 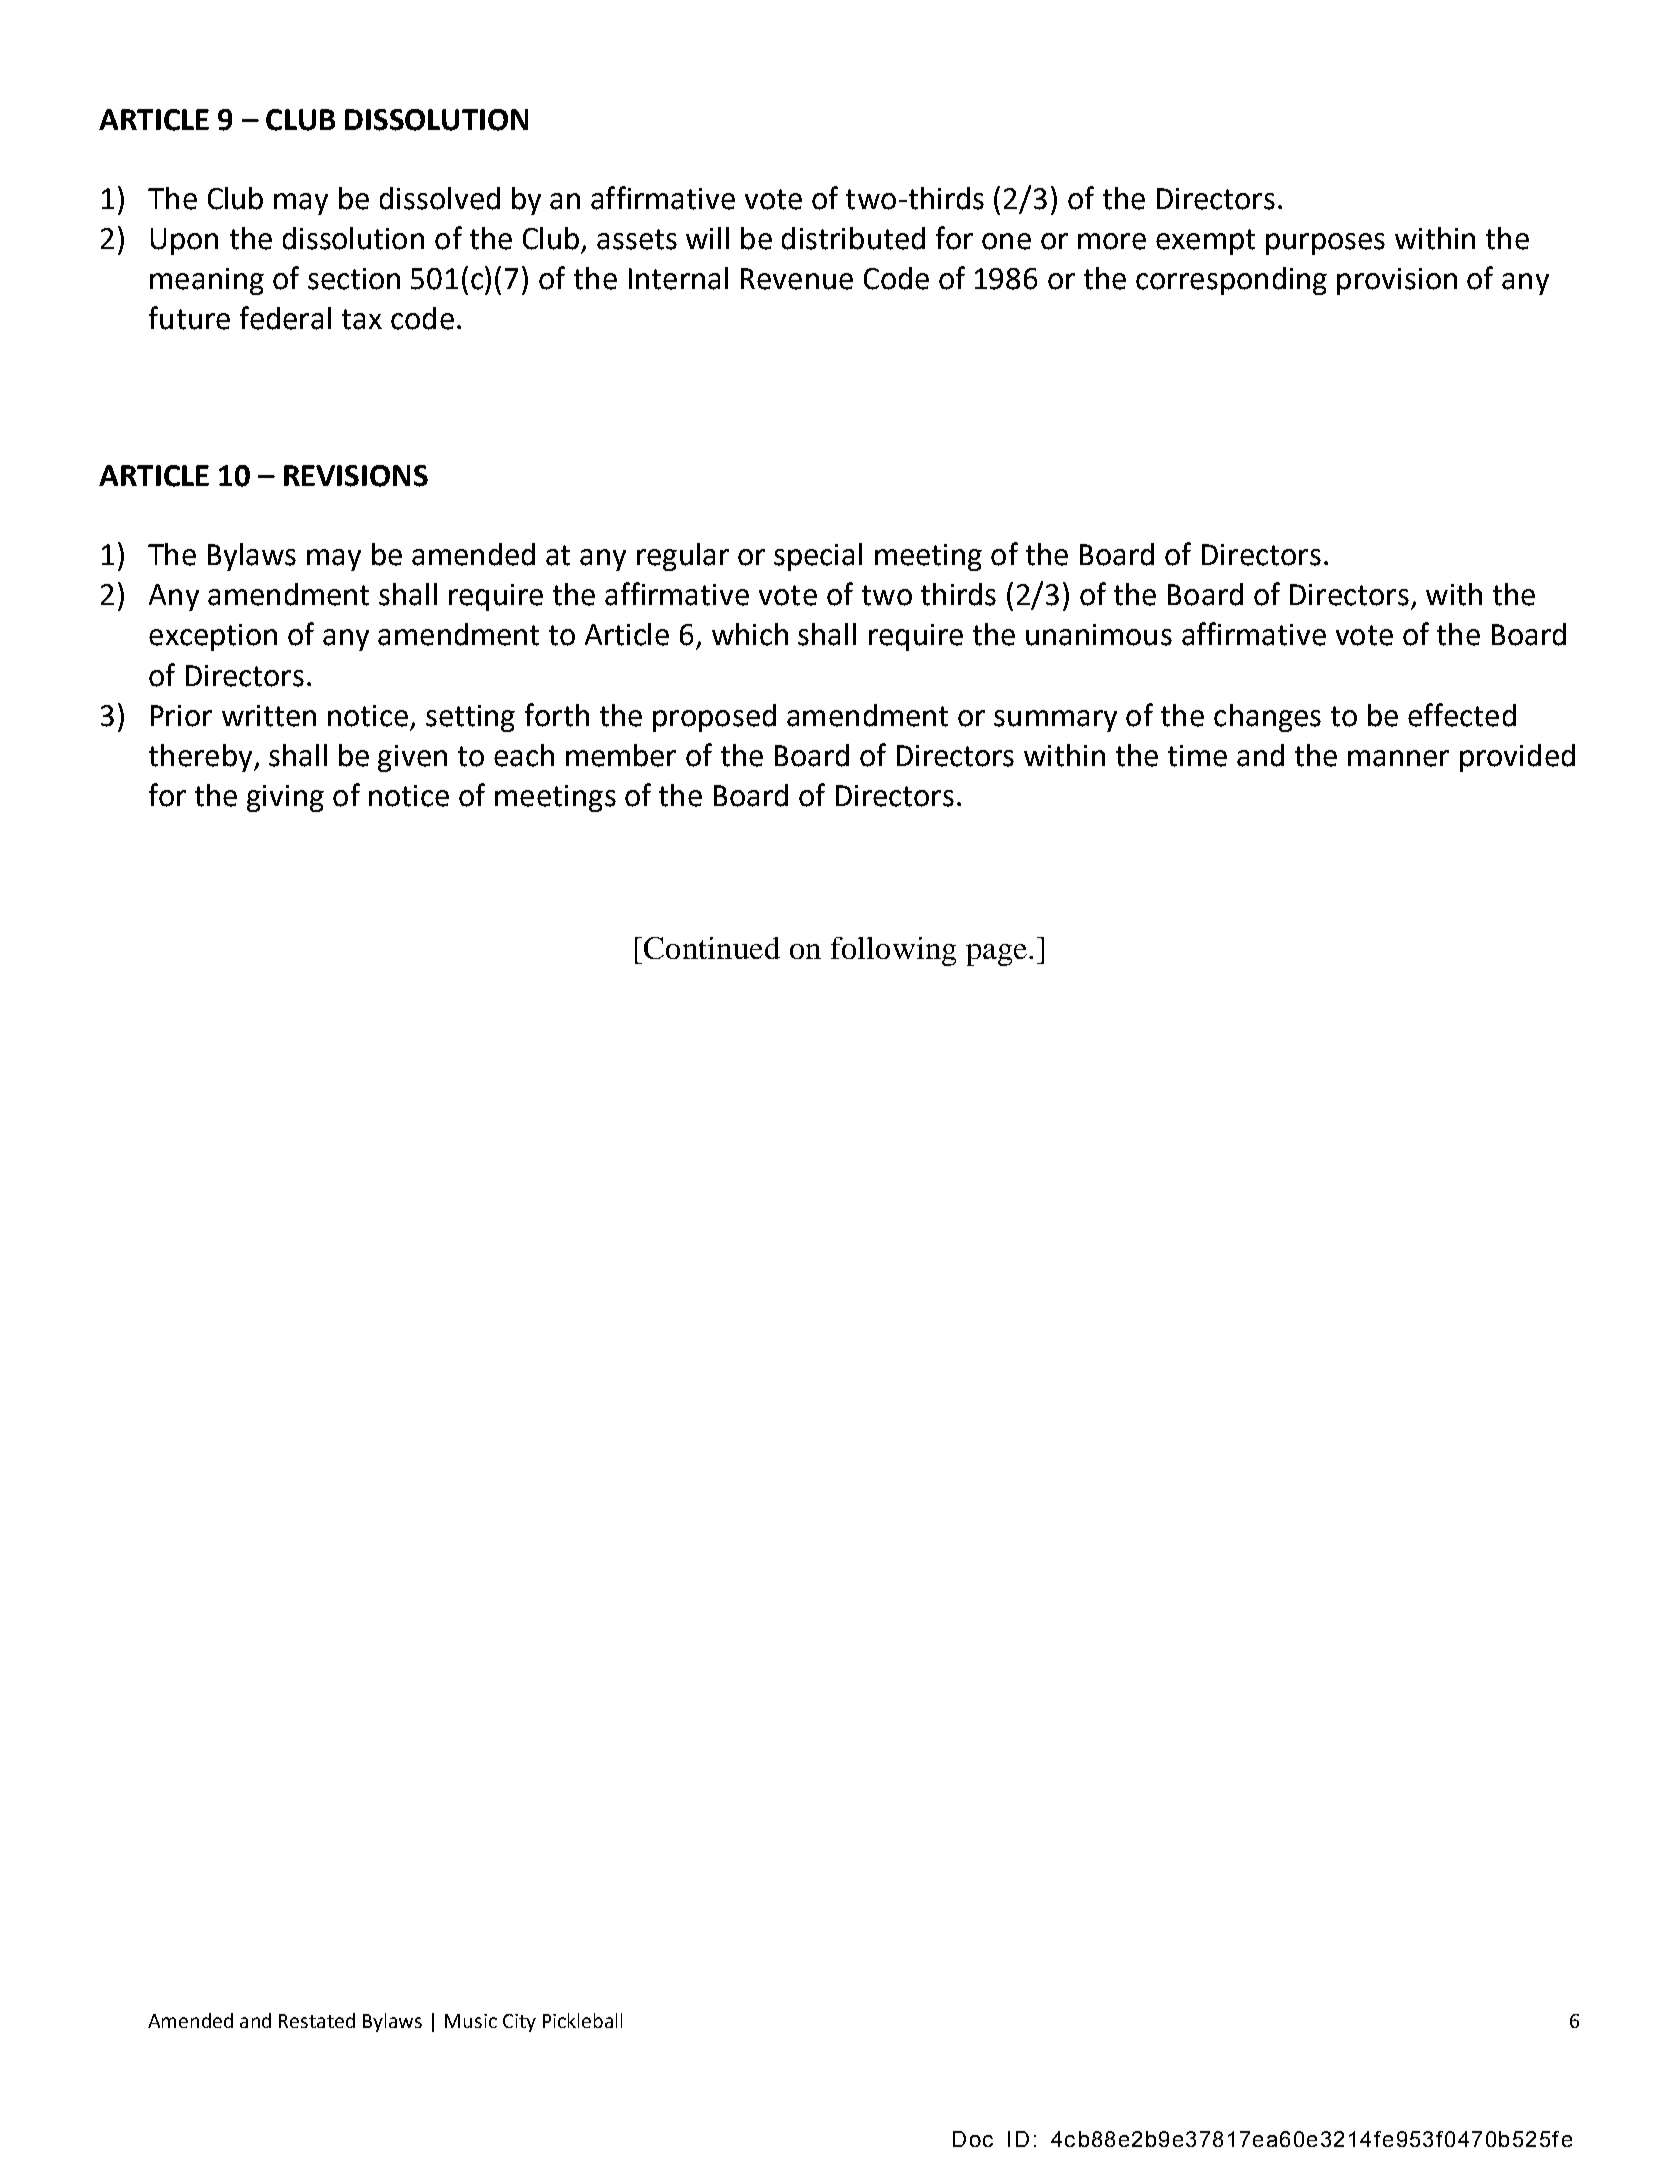 I want to click on distributed, so click(x=853, y=238).
